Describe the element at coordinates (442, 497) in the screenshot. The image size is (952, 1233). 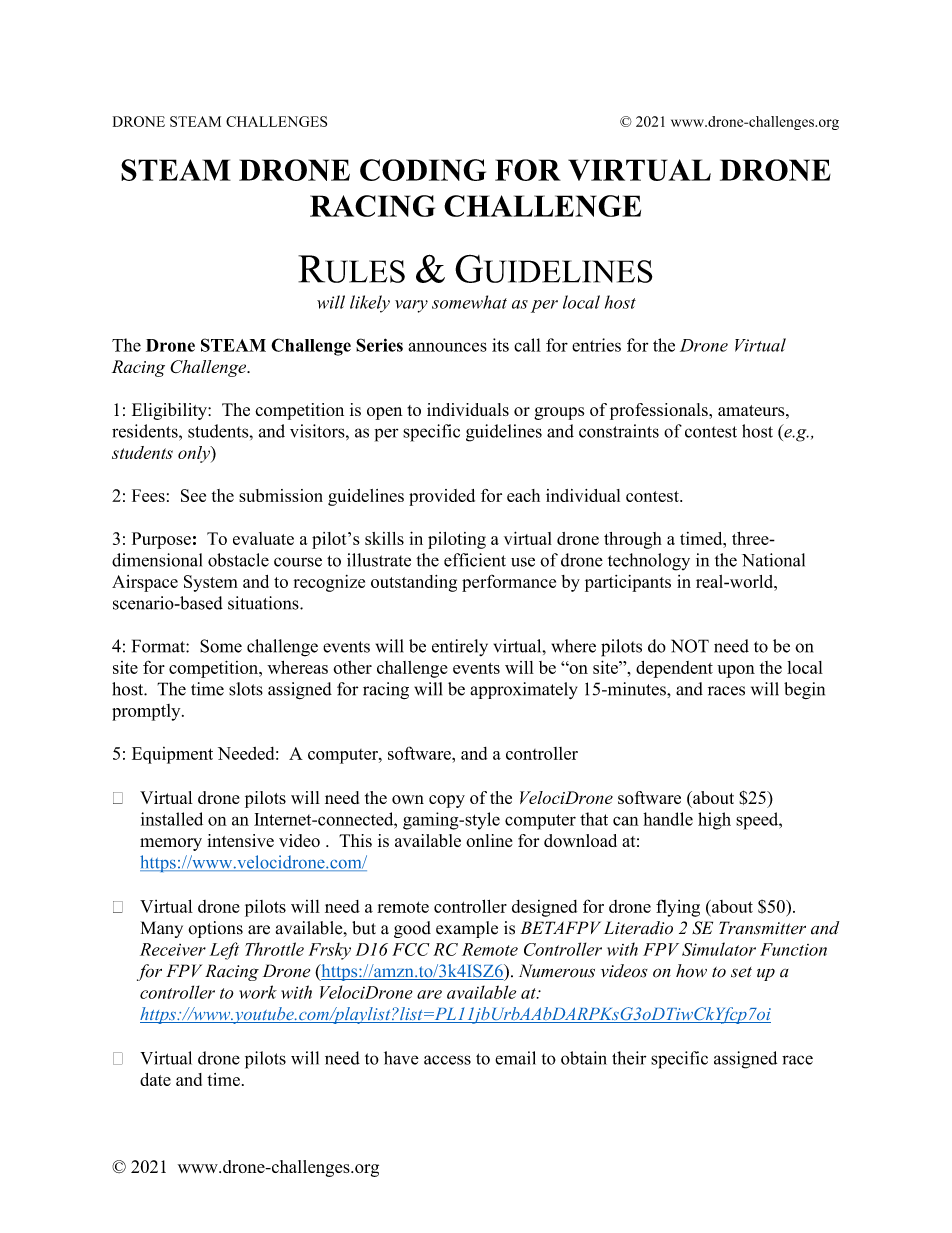
I see `provided` at that location.
